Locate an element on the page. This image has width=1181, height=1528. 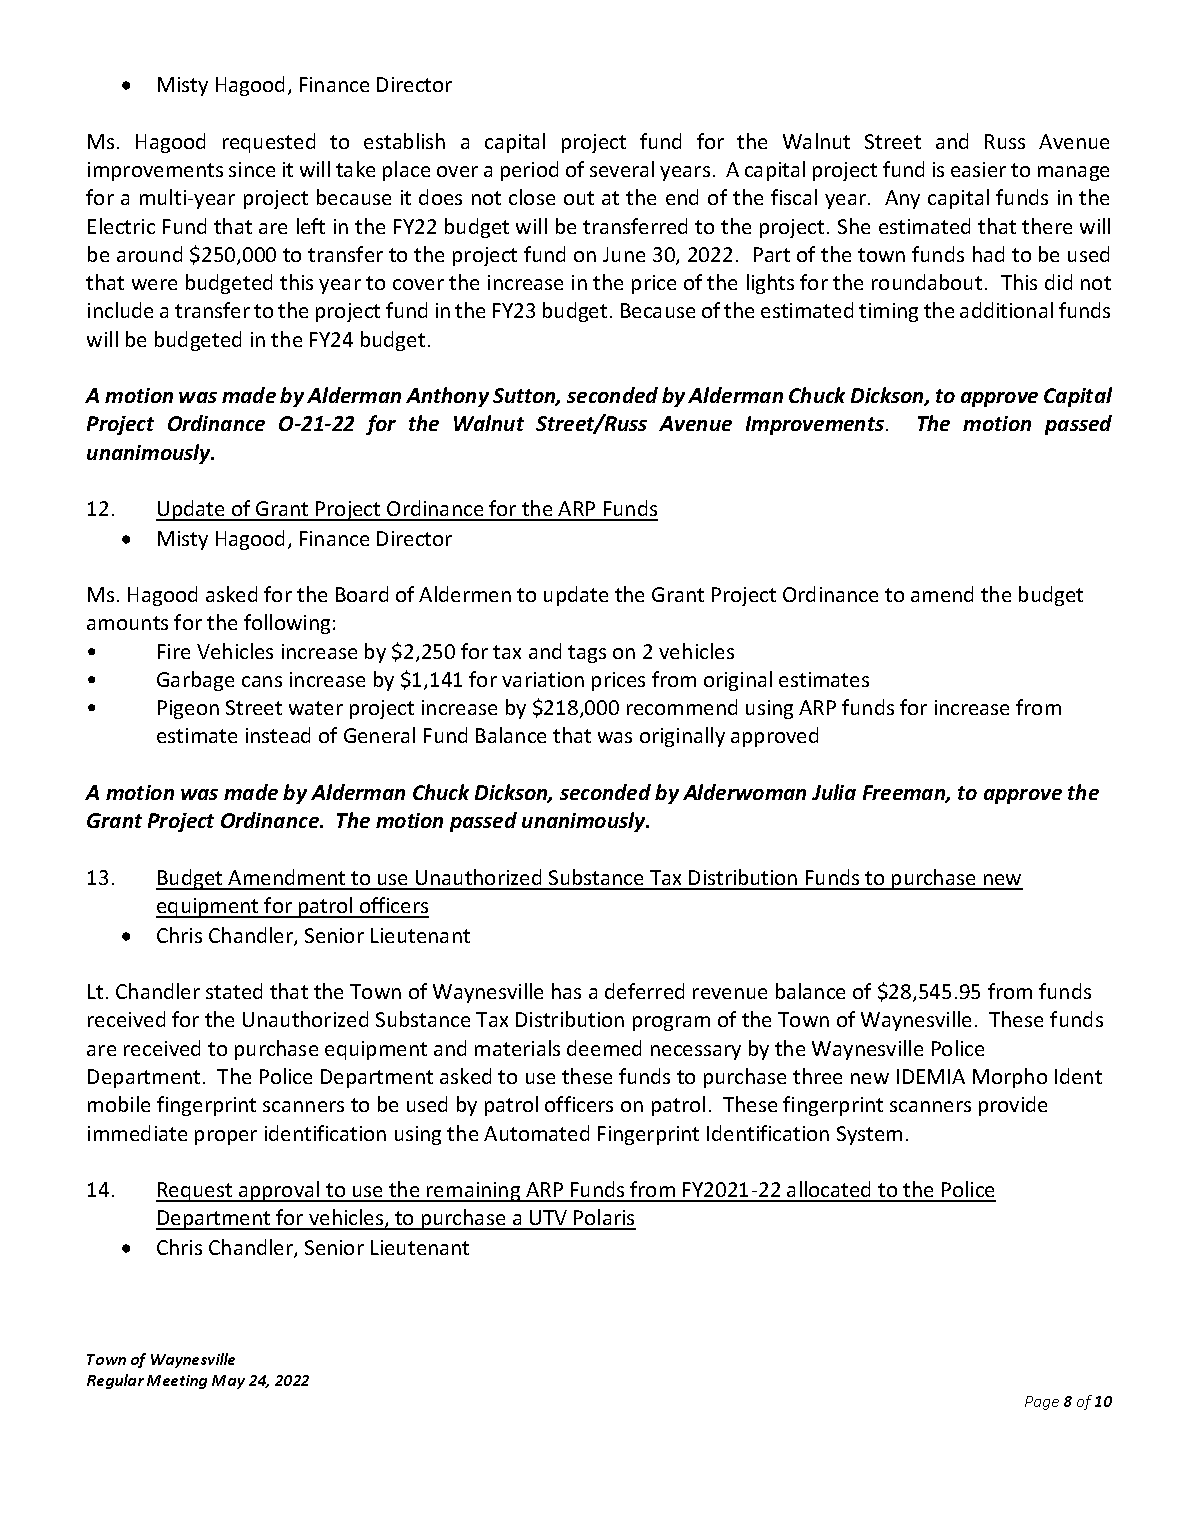
since is located at coordinates (252, 169).
